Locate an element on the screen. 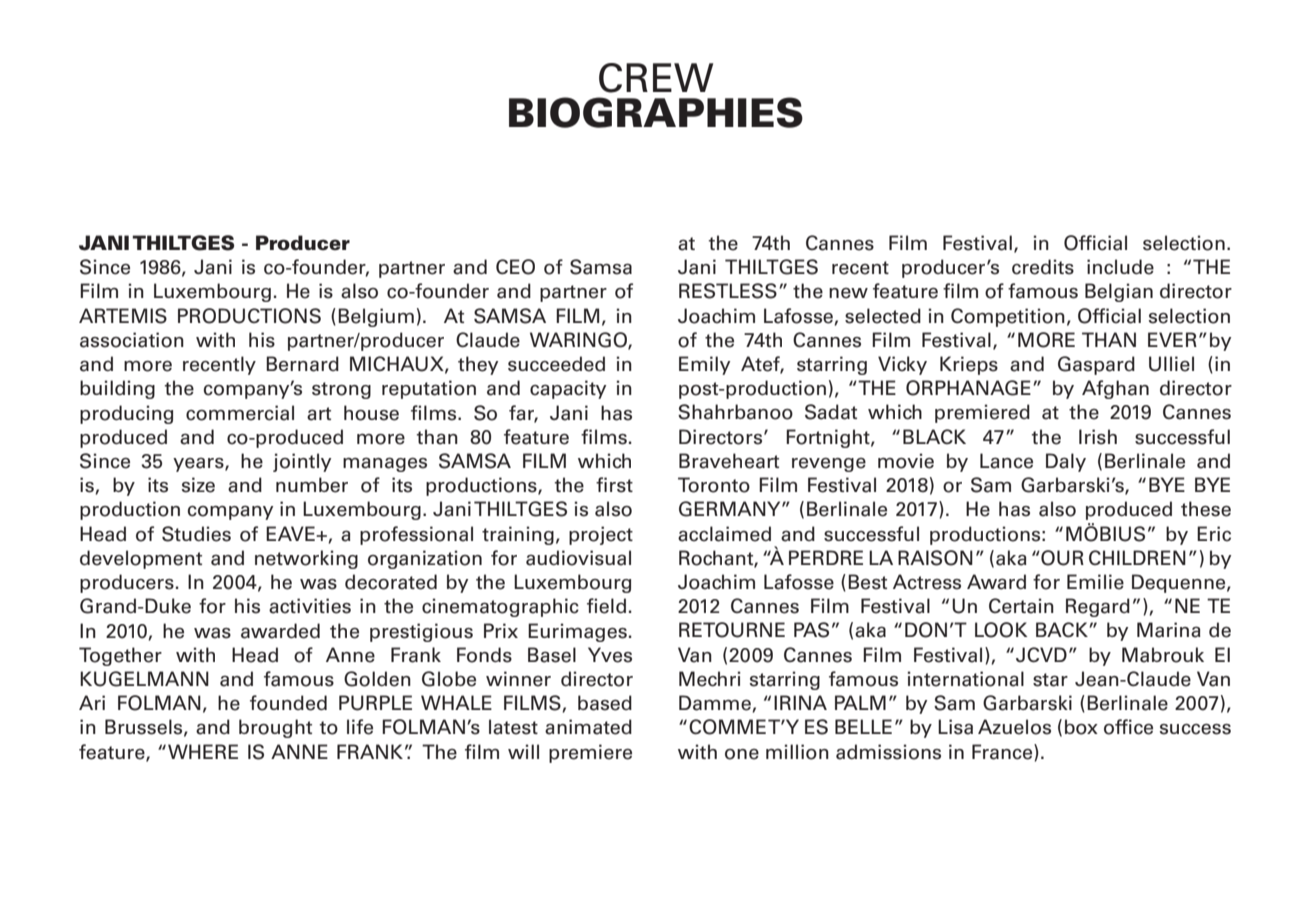  CREW is located at coordinates (656, 78).
